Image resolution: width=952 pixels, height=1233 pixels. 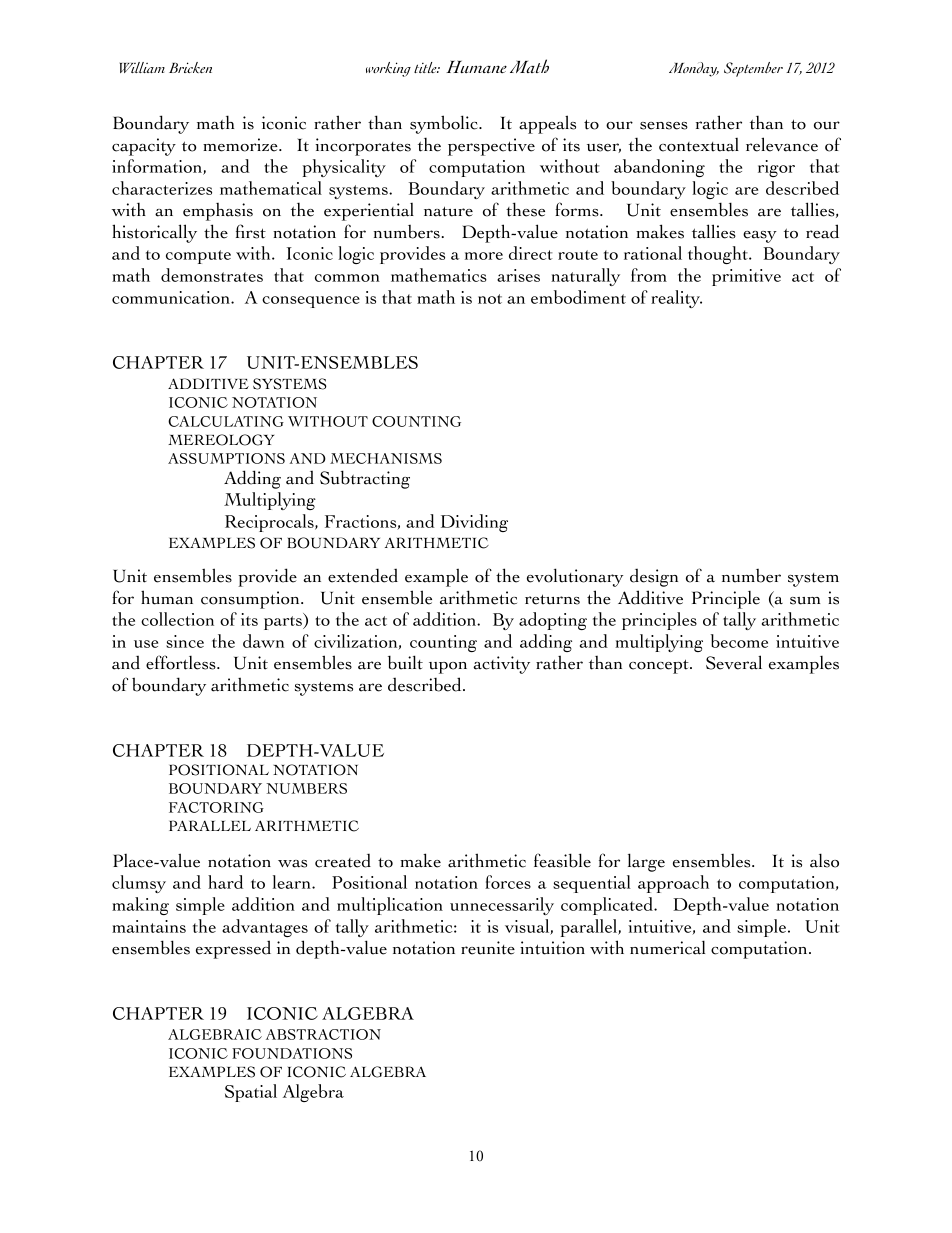 What do you see at coordinates (251, 1093) in the screenshot?
I see `Spatial` at bounding box center [251, 1093].
